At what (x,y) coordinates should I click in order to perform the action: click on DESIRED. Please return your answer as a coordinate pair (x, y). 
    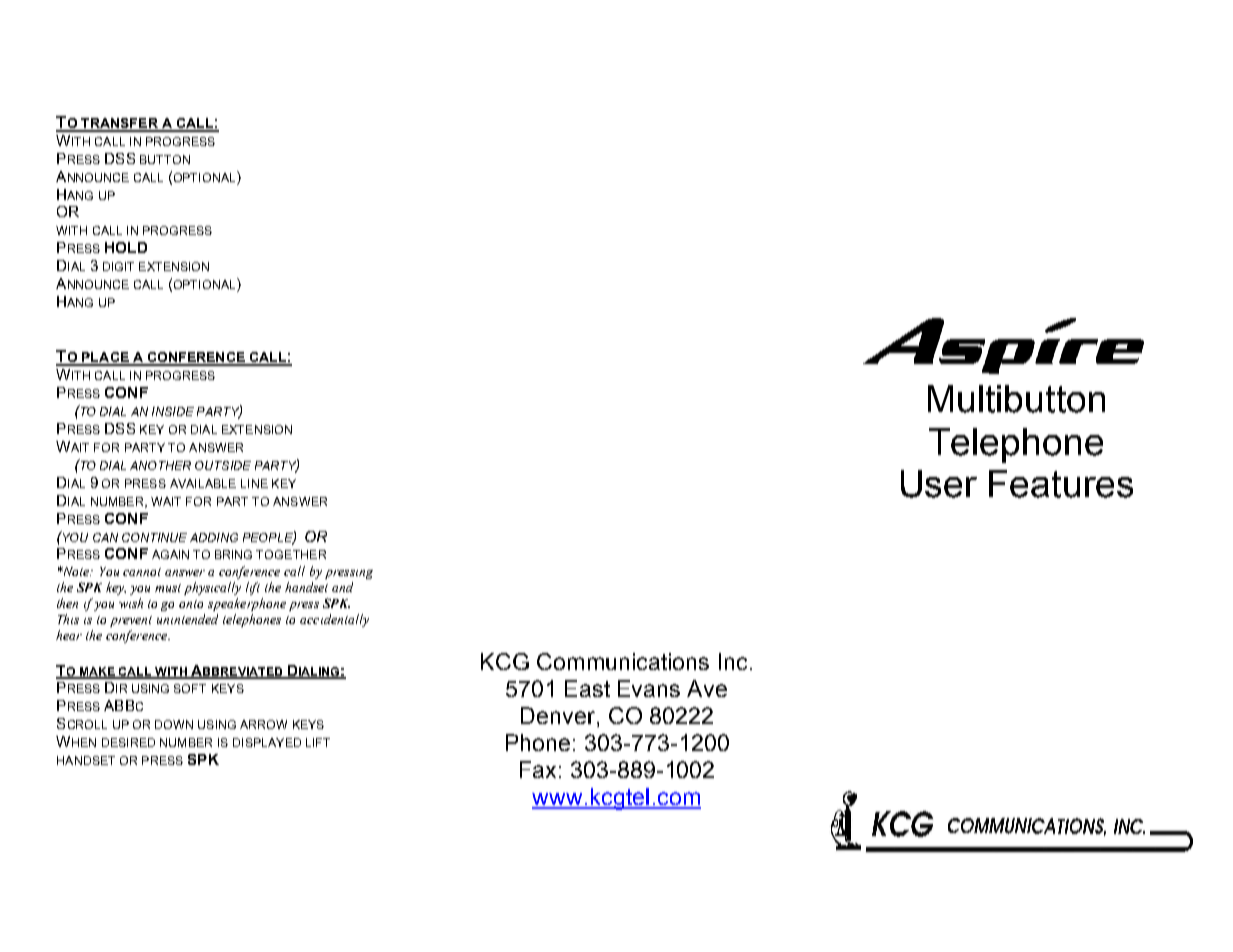
    Looking at the image, I should click on (128, 742).
